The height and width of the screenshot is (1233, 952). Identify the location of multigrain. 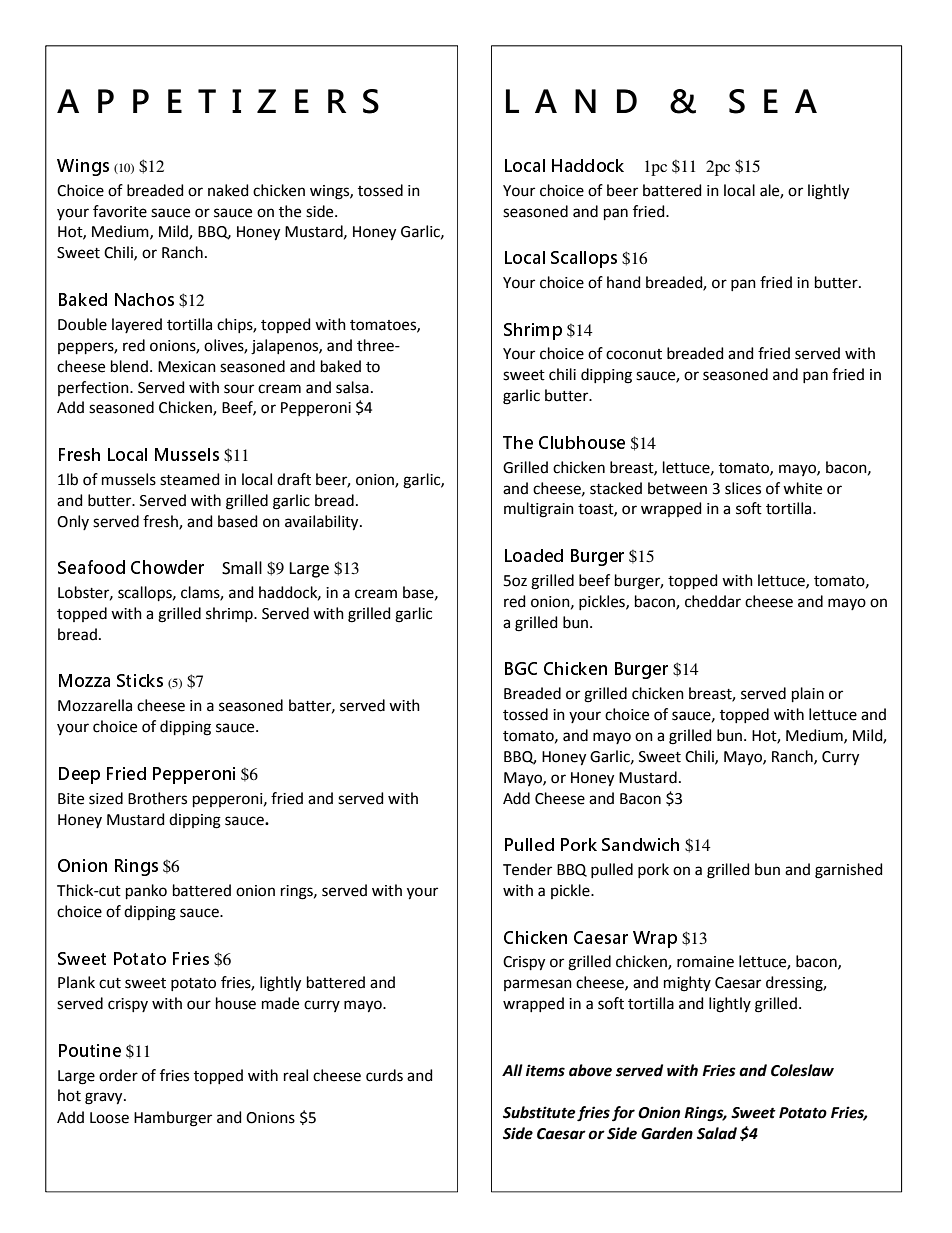
(539, 510).
